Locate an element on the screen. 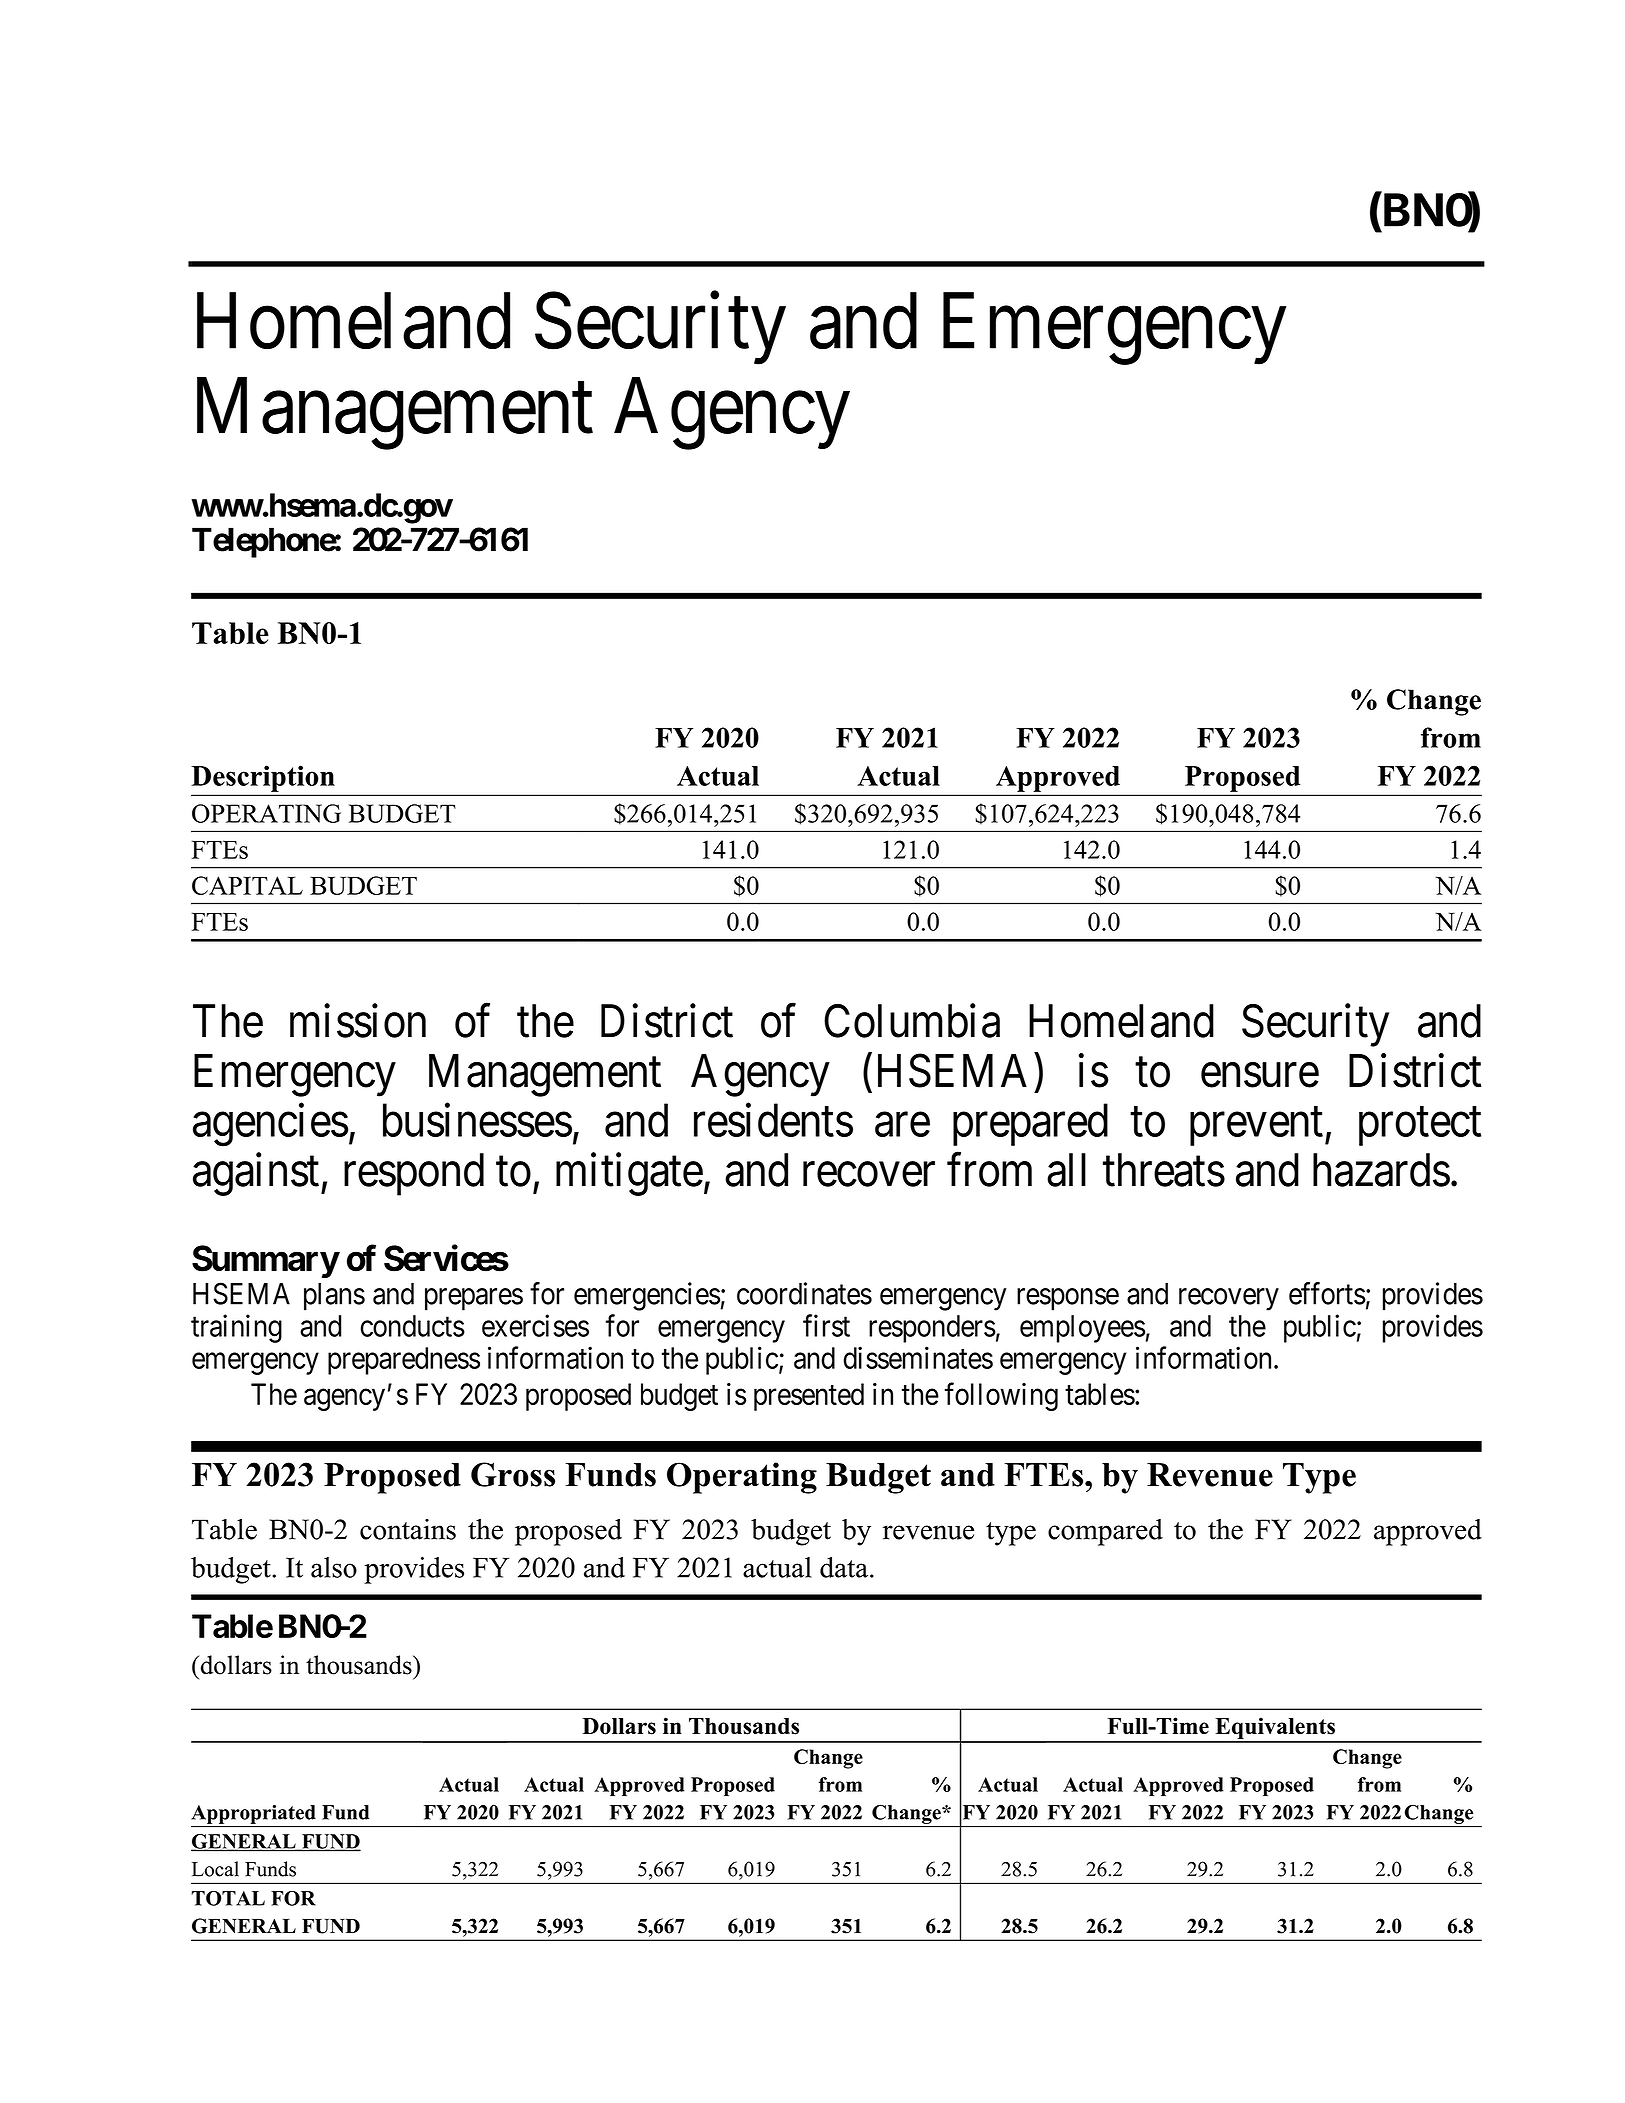 This screenshot has height=2103, width=1625. TOTAL is located at coordinates (228, 1898).
